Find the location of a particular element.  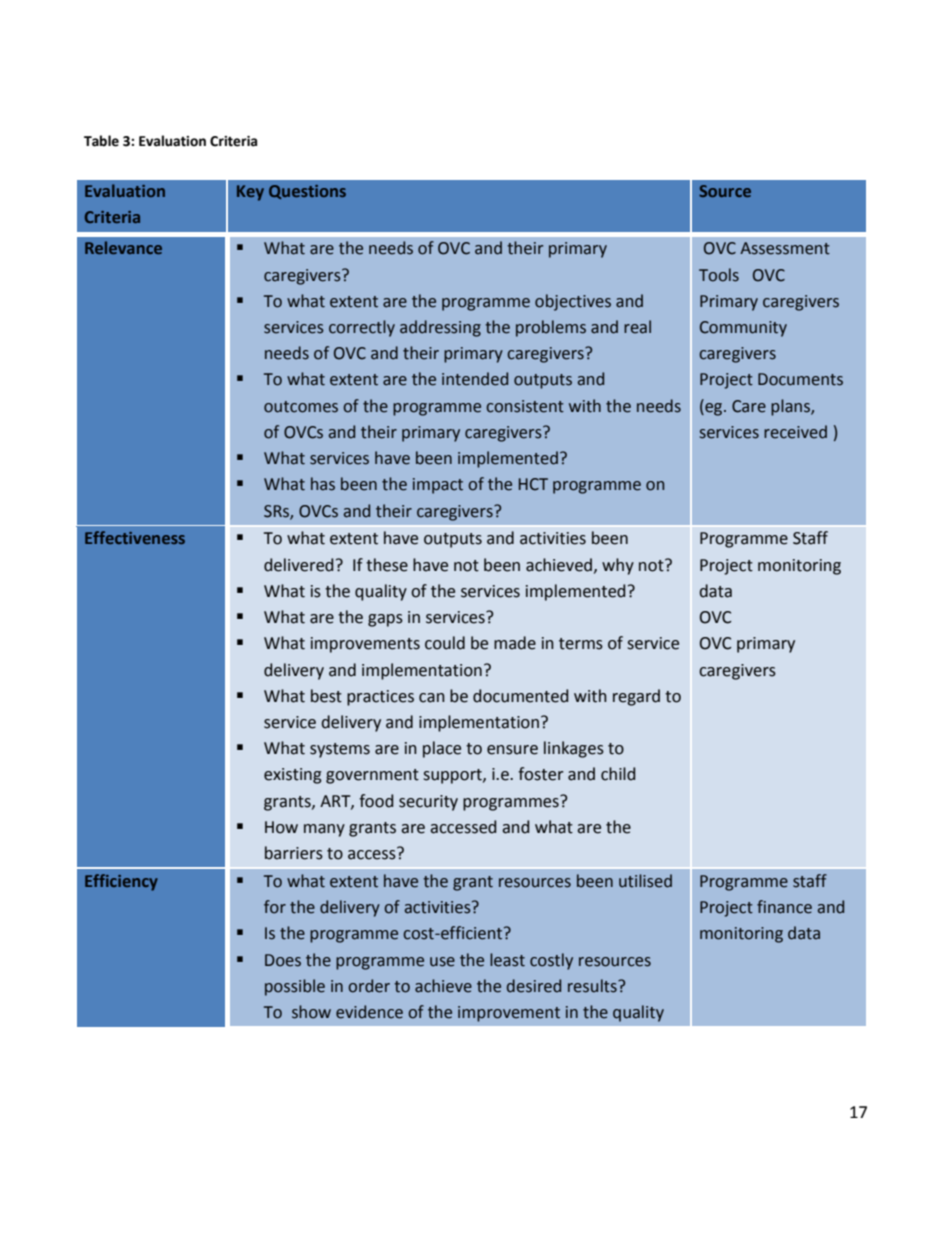

child is located at coordinates (618, 774).
